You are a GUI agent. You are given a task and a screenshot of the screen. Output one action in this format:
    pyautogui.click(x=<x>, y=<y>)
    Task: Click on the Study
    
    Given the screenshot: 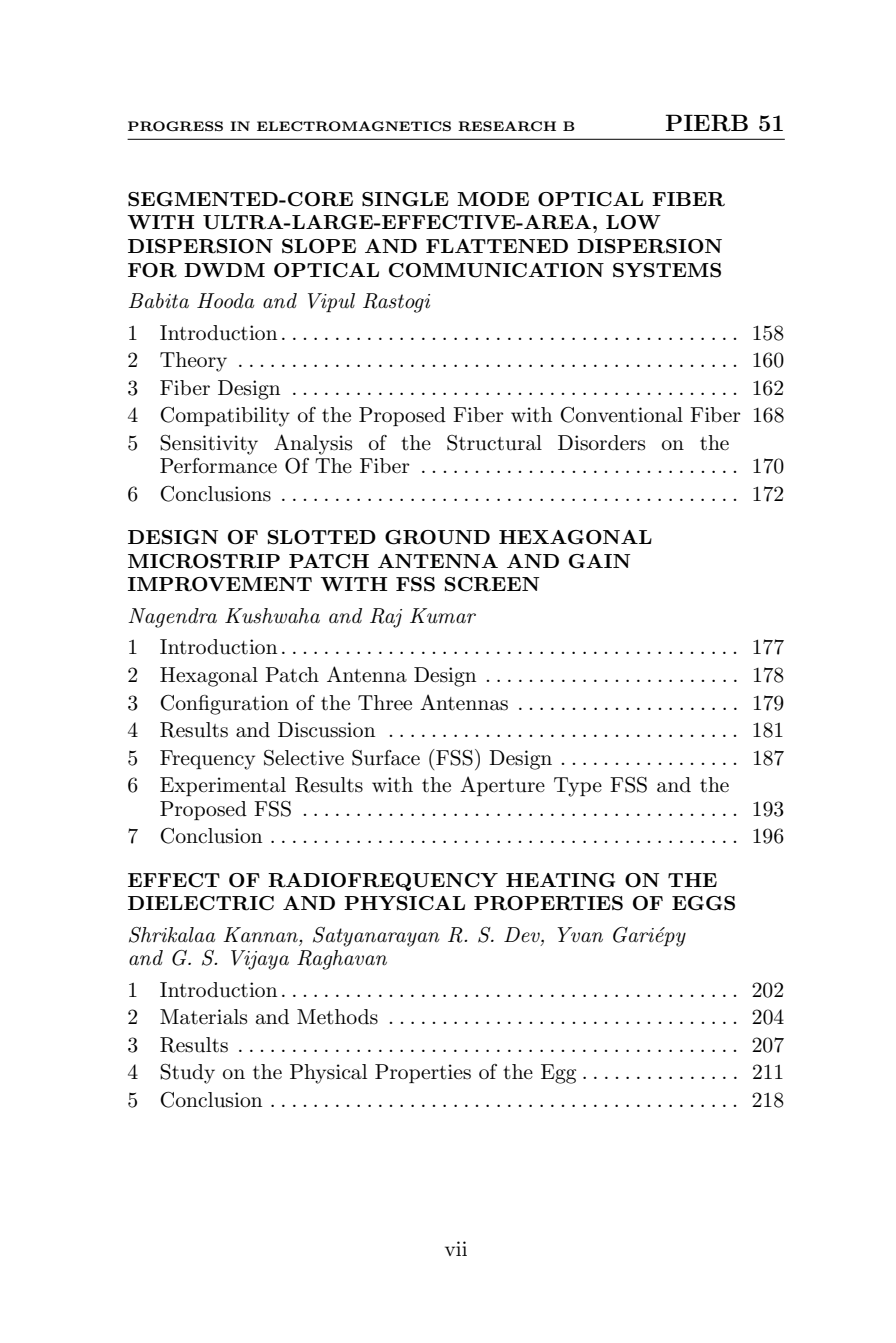 What is the action you would take?
    pyautogui.click(x=187, y=1074)
